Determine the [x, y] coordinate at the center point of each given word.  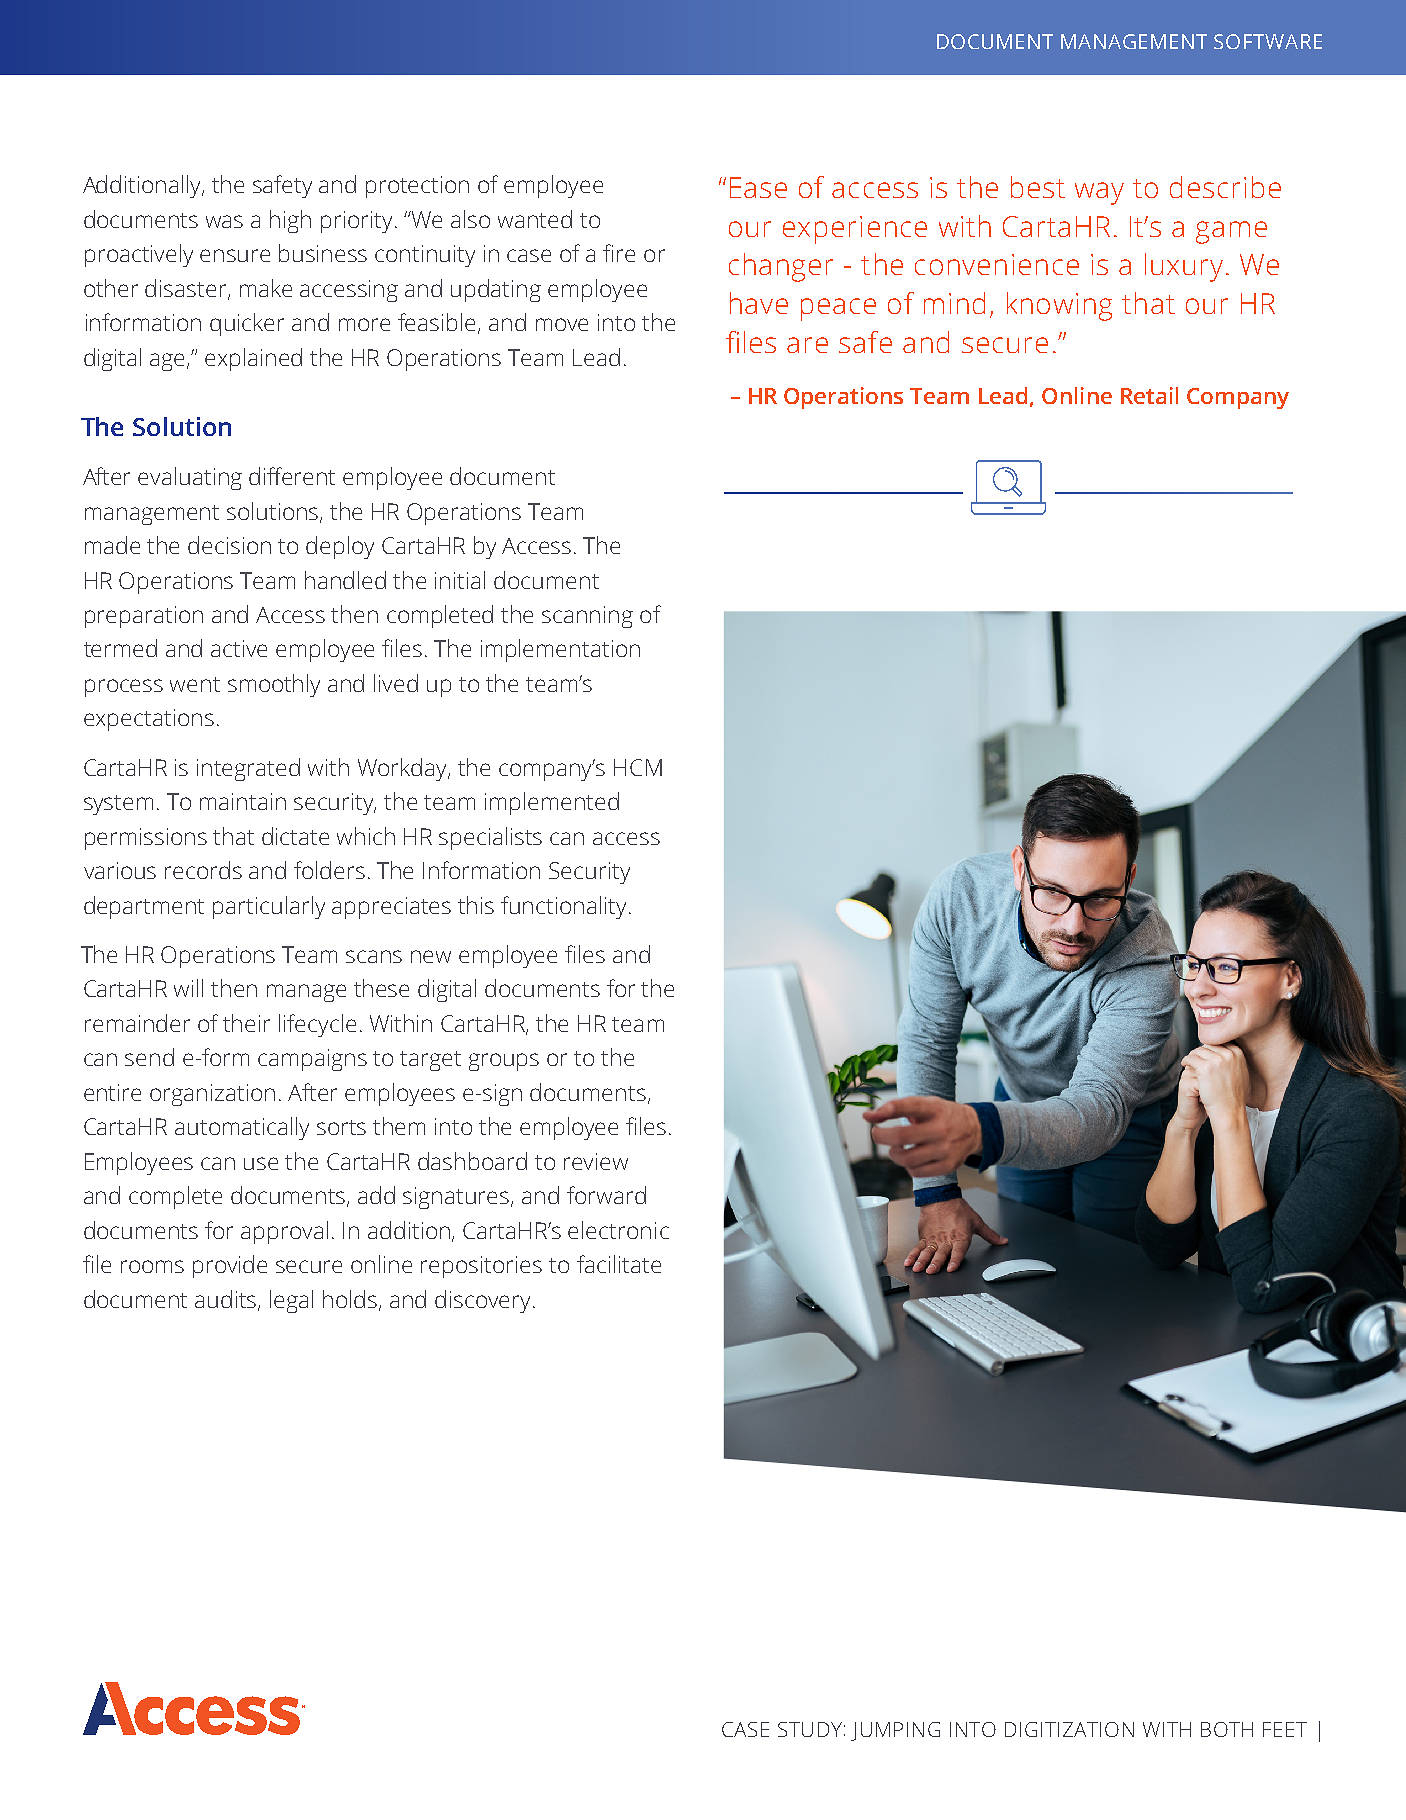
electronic [618, 1230]
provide [230, 1266]
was [224, 221]
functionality [565, 907]
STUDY [810, 1729]
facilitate [619, 1264]
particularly [269, 907]
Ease [758, 187]
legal [291, 1301]
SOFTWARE [1268, 41]
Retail [1149, 395]
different [292, 476]
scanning [587, 617]
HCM [638, 767]
